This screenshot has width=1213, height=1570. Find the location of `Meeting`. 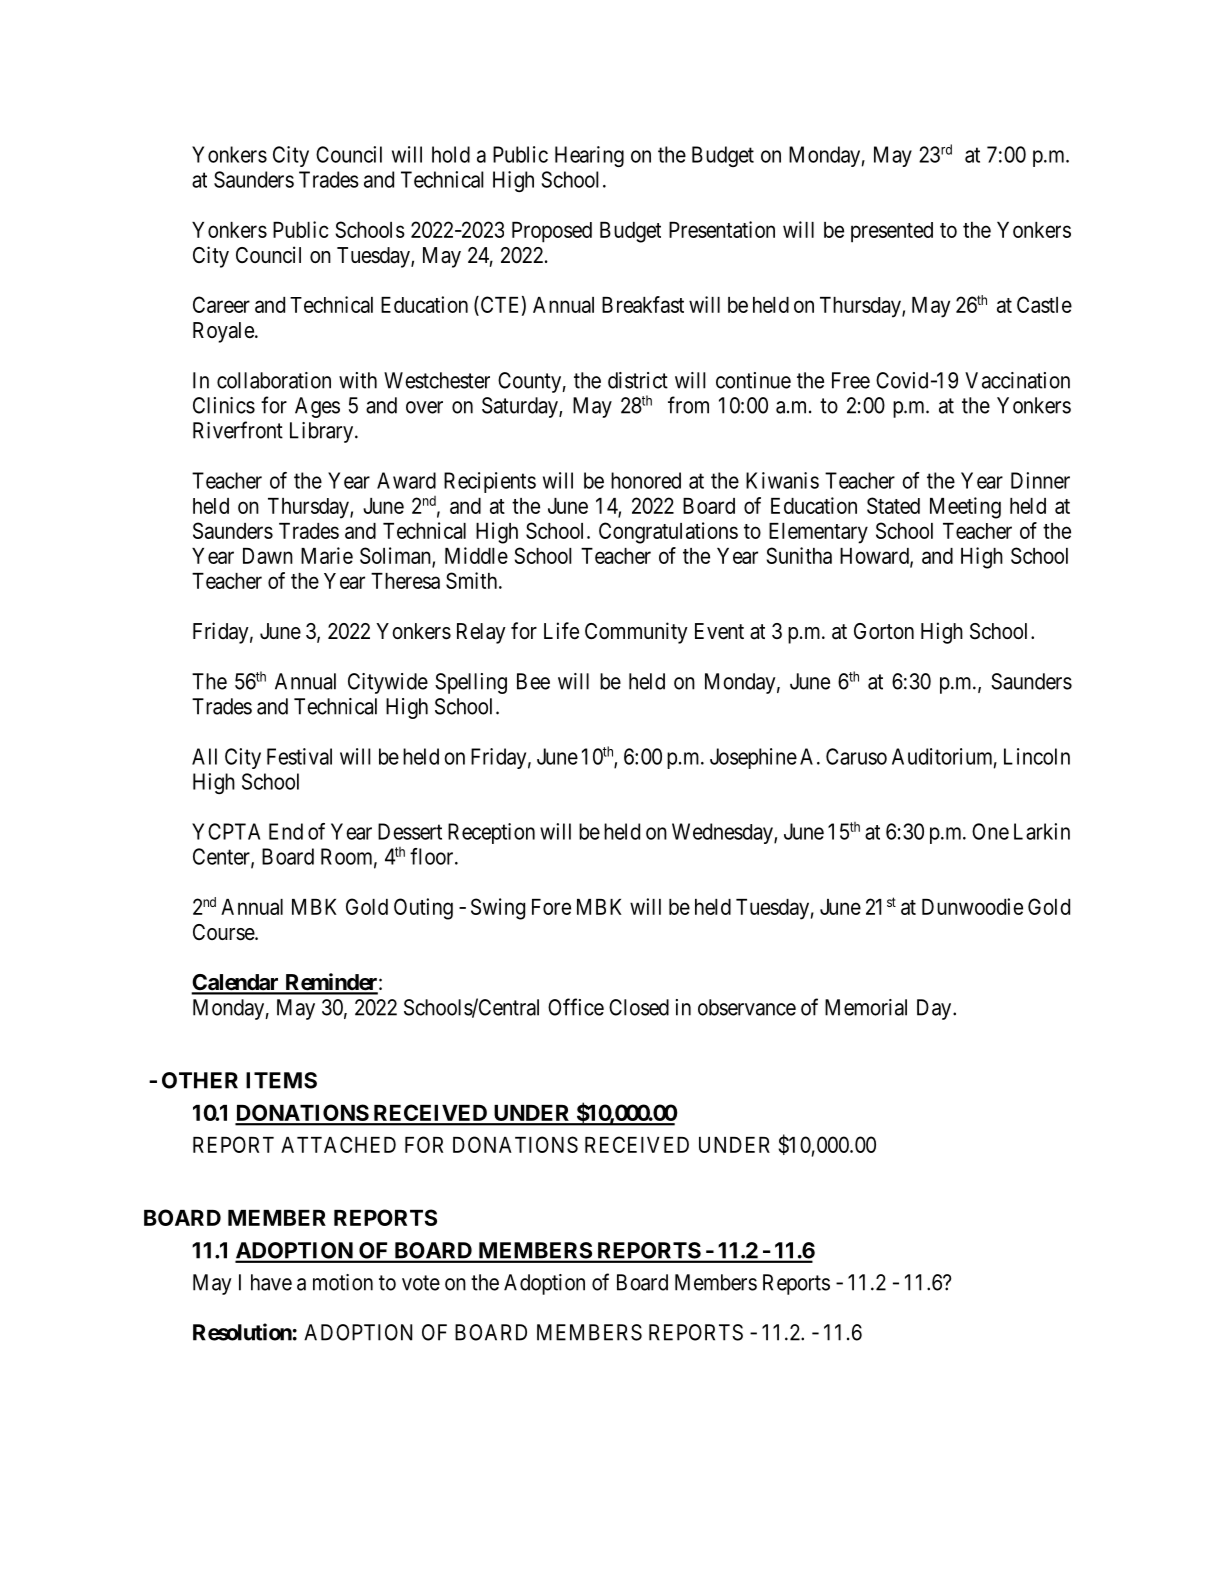

Meeting is located at coordinates (965, 508).
